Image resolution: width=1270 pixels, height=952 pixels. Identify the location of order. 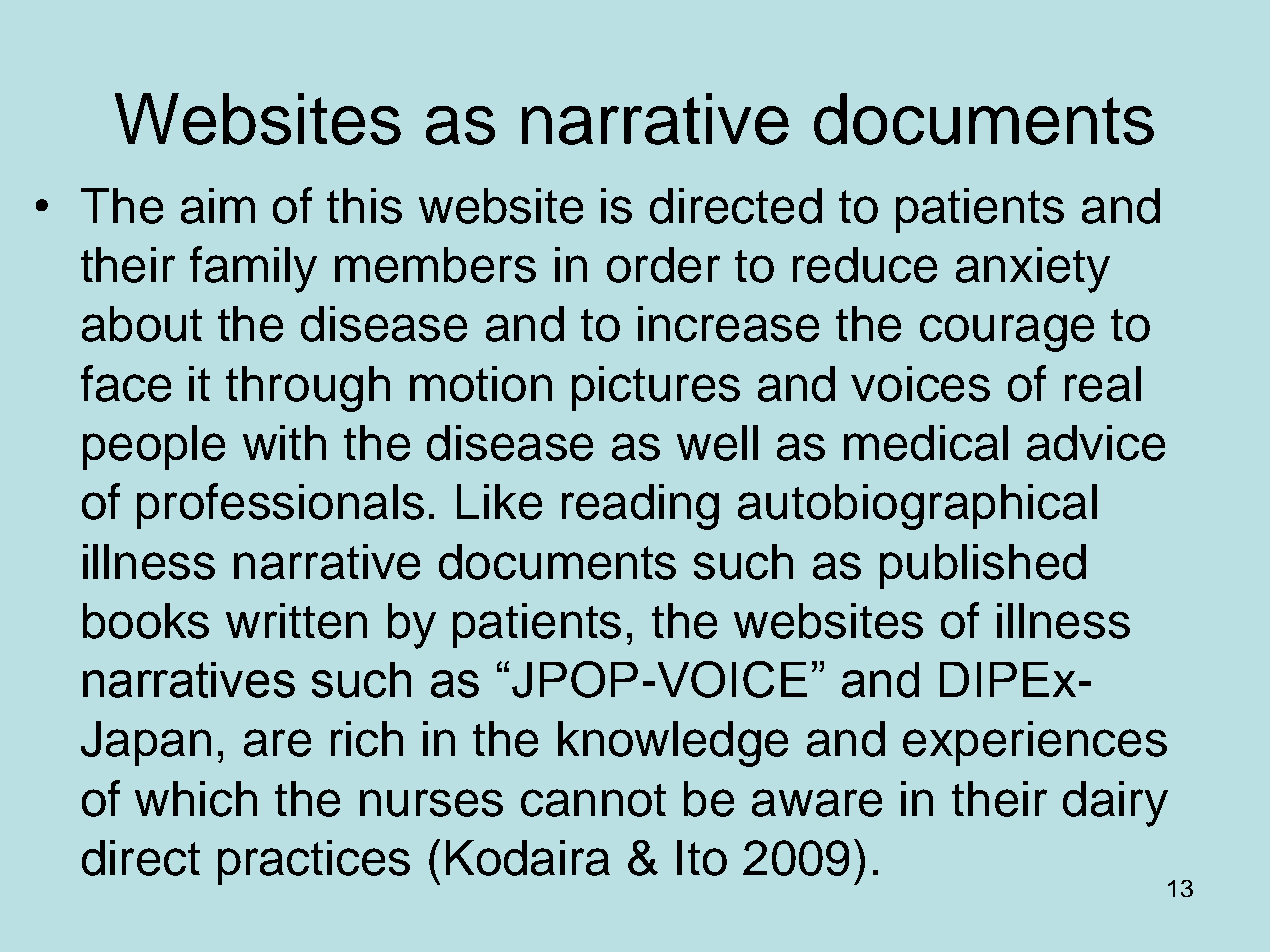
(663, 265).
